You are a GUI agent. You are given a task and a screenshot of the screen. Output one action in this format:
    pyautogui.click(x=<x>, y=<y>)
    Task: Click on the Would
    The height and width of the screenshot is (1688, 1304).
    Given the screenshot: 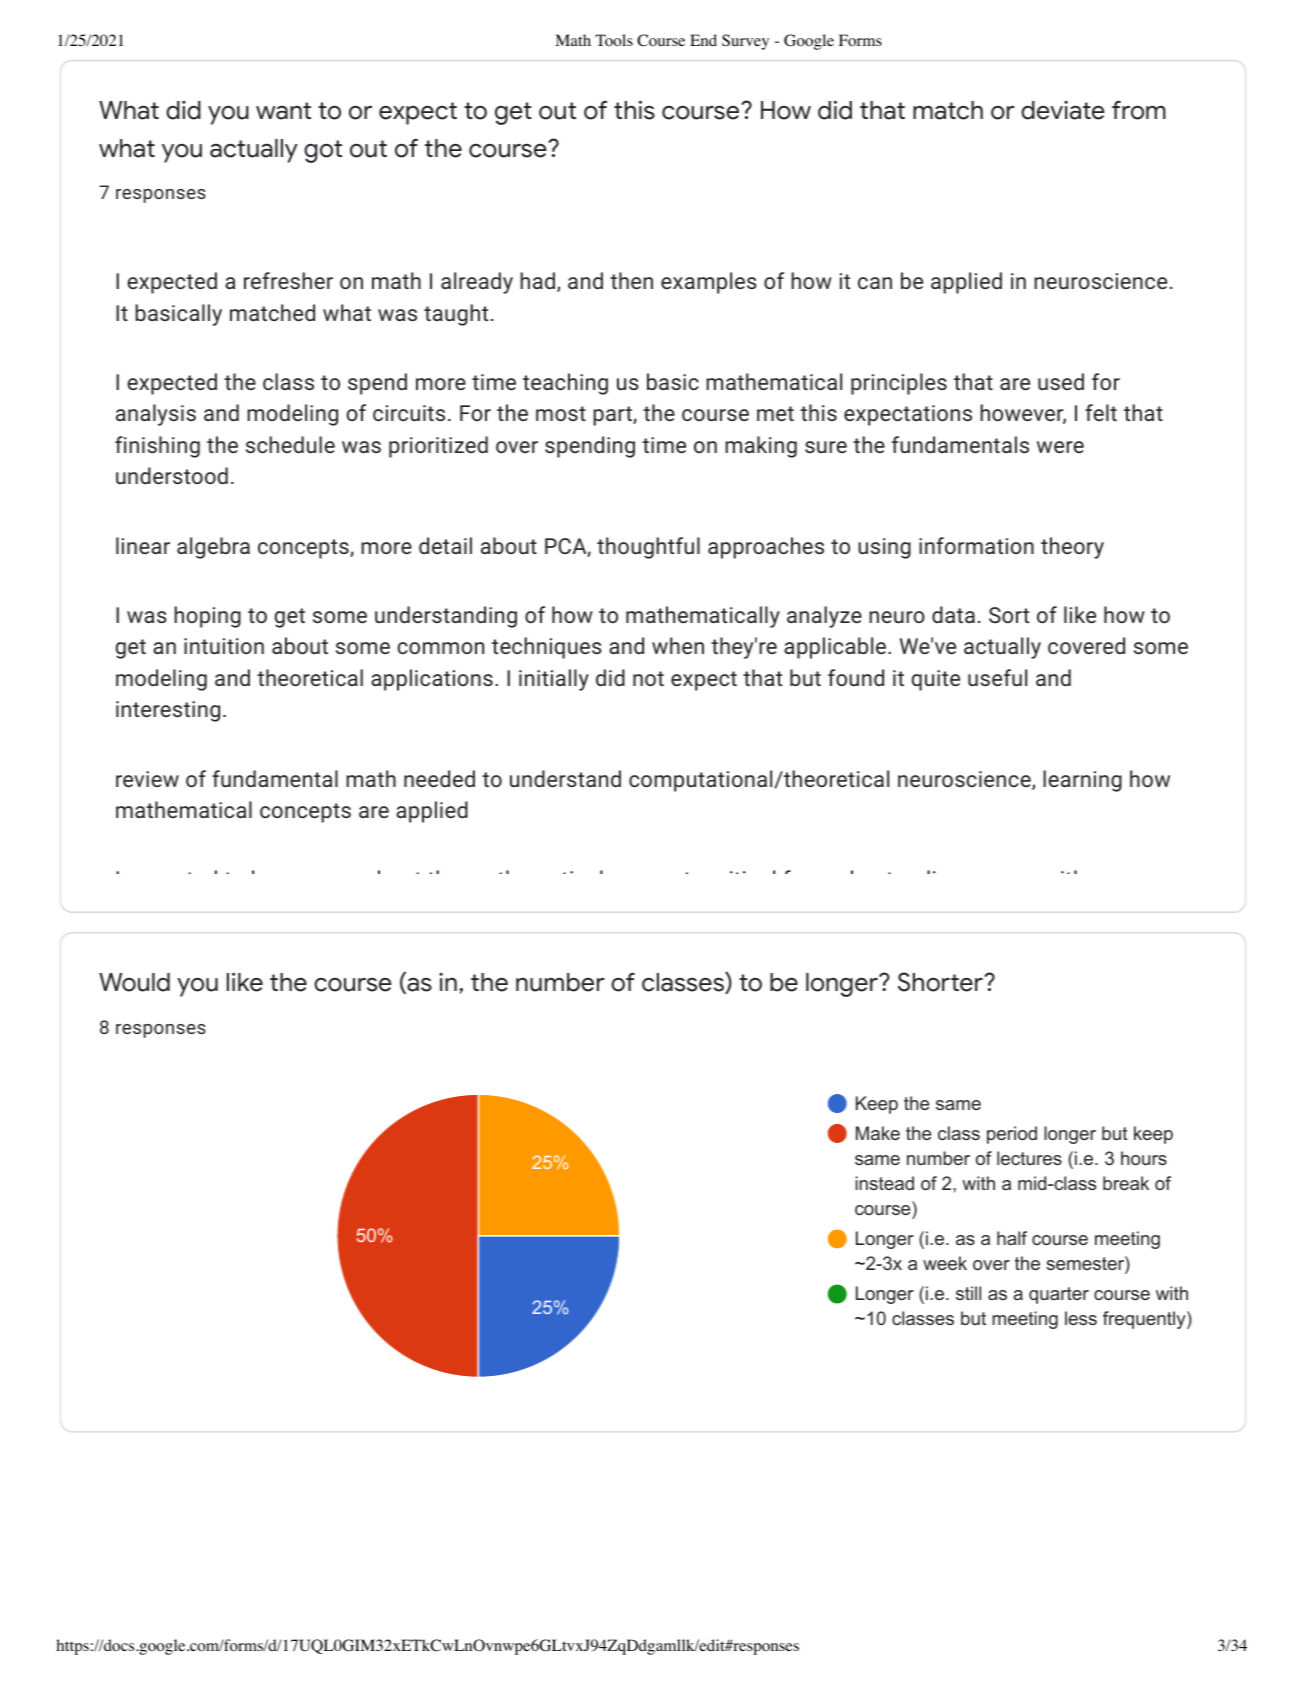 What is the action you would take?
    pyautogui.click(x=134, y=982)
